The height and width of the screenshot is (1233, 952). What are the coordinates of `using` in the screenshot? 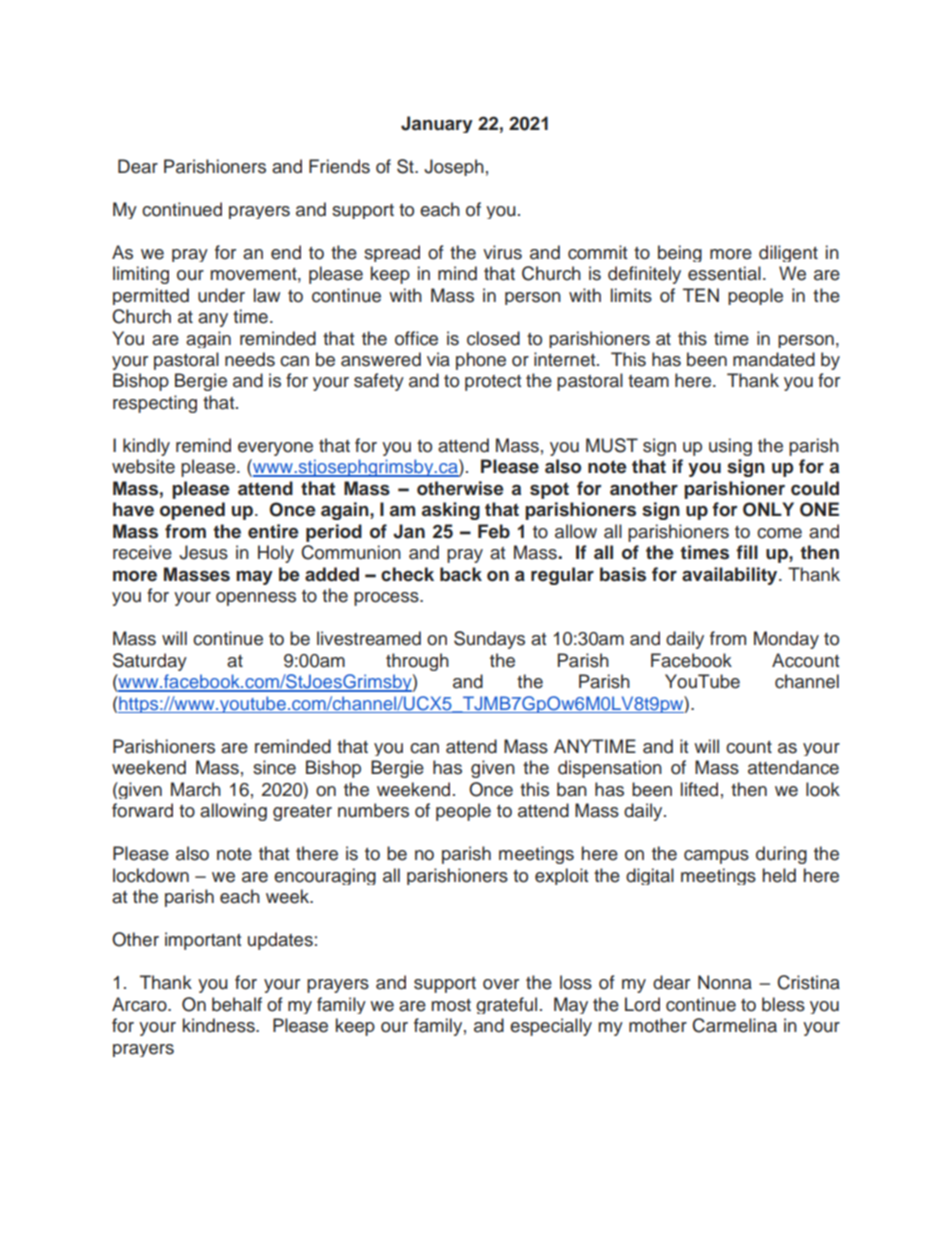 It's located at (730, 447).
